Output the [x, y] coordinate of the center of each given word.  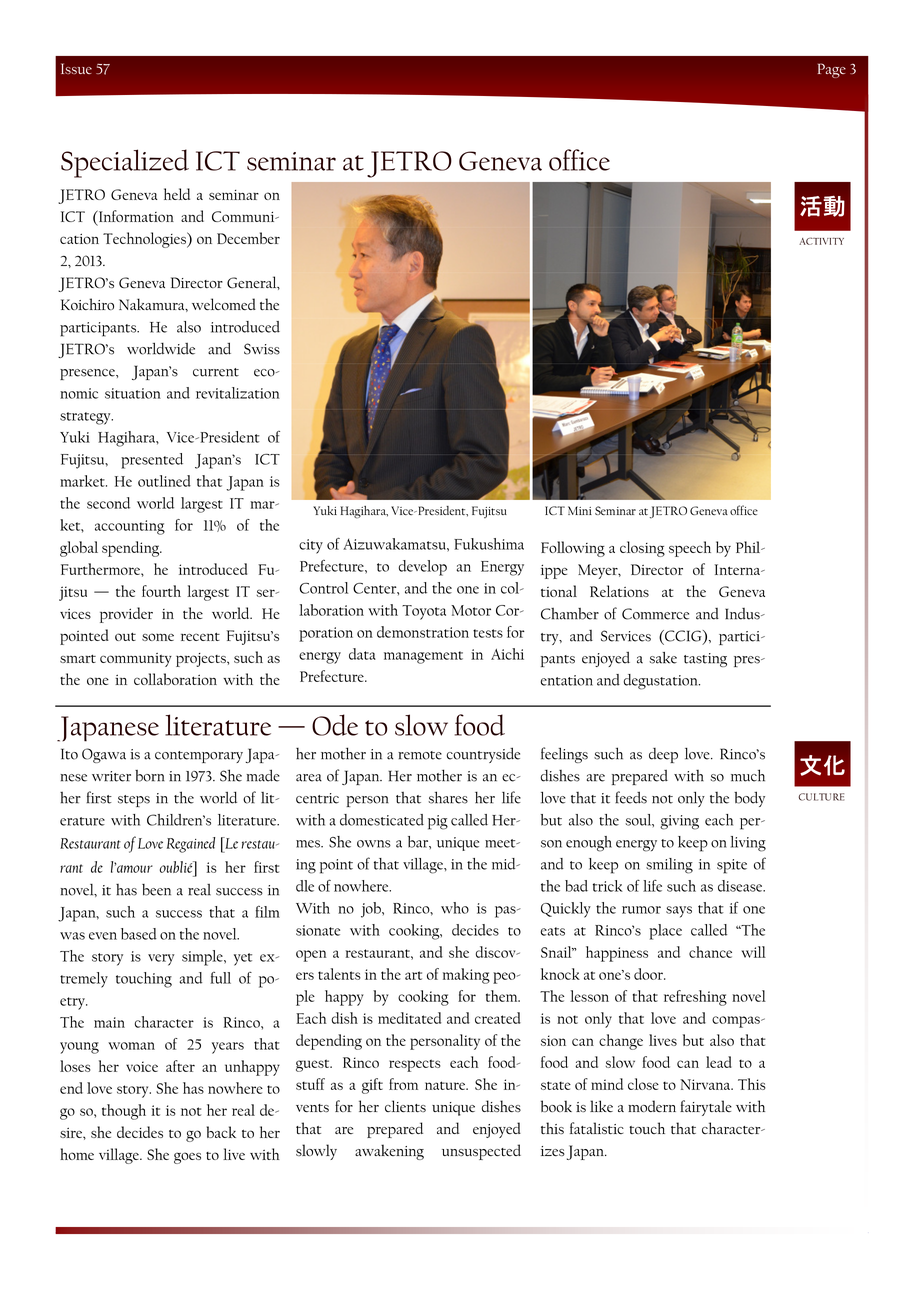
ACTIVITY [821, 241]
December [248, 238]
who [455, 908]
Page [832, 70]
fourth [161, 591]
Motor [471, 610]
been [156, 890]
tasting [705, 660]
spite [732, 866]
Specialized [125, 163]
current [216, 372]
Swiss [262, 349]
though [124, 1112]
